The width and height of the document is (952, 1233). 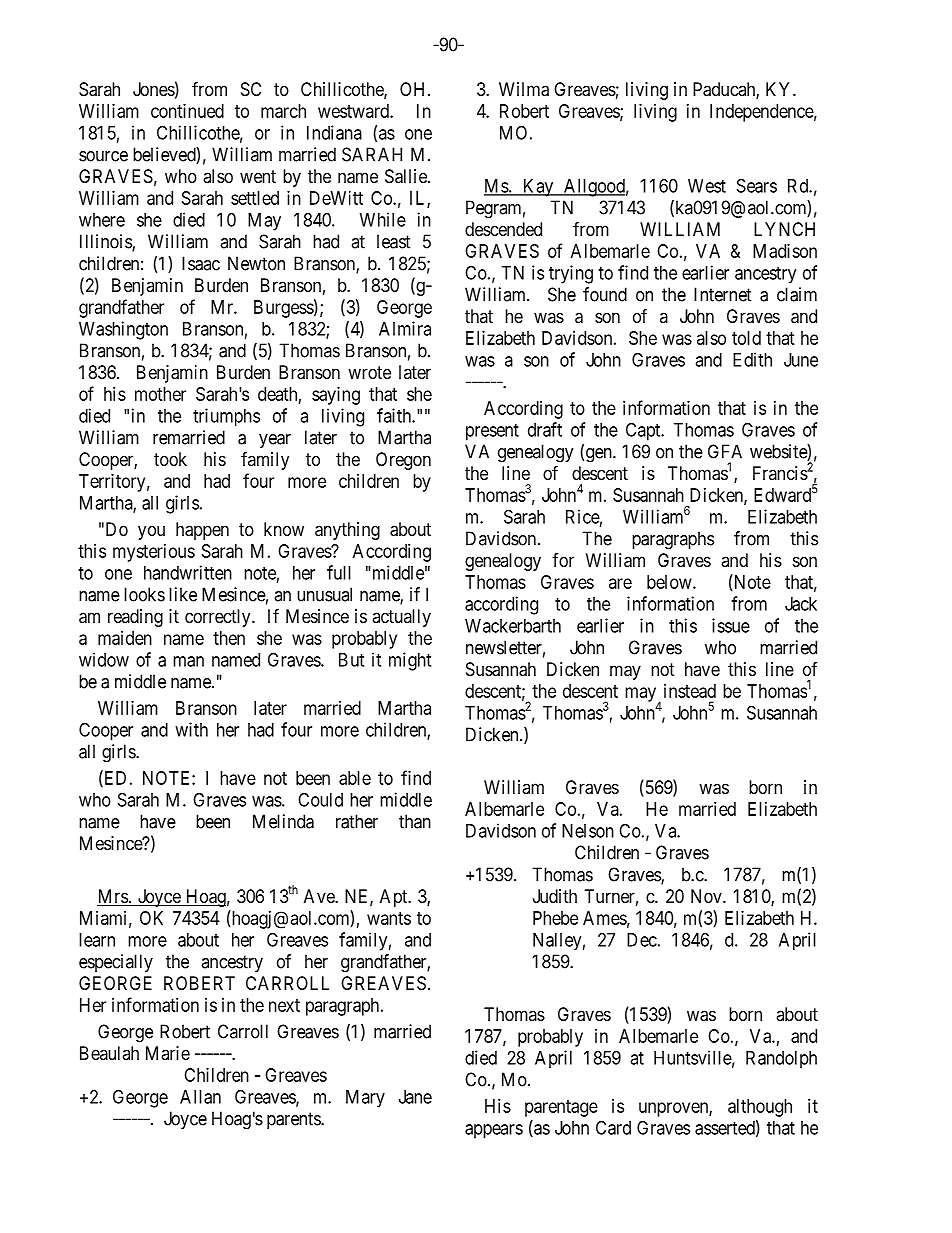 I want to click on like, so click(x=183, y=594).
